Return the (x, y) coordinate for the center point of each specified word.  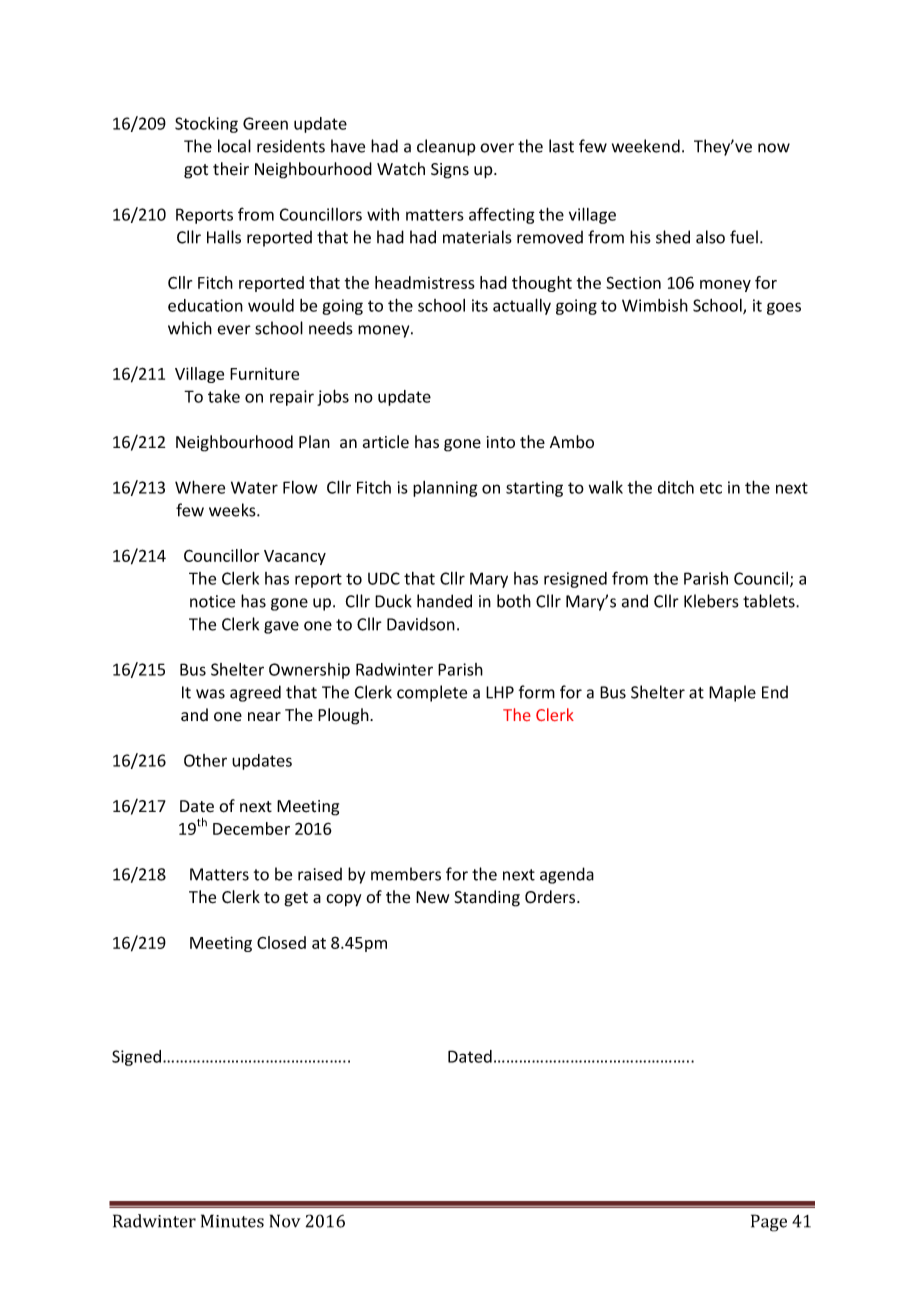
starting (534, 489)
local (234, 146)
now (774, 148)
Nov (285, 1221)
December (251, 828)
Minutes (232, 1221)
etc (711, 488)
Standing (487, 898)
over (497, 148)
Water (254, 487)
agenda (567, 875)
